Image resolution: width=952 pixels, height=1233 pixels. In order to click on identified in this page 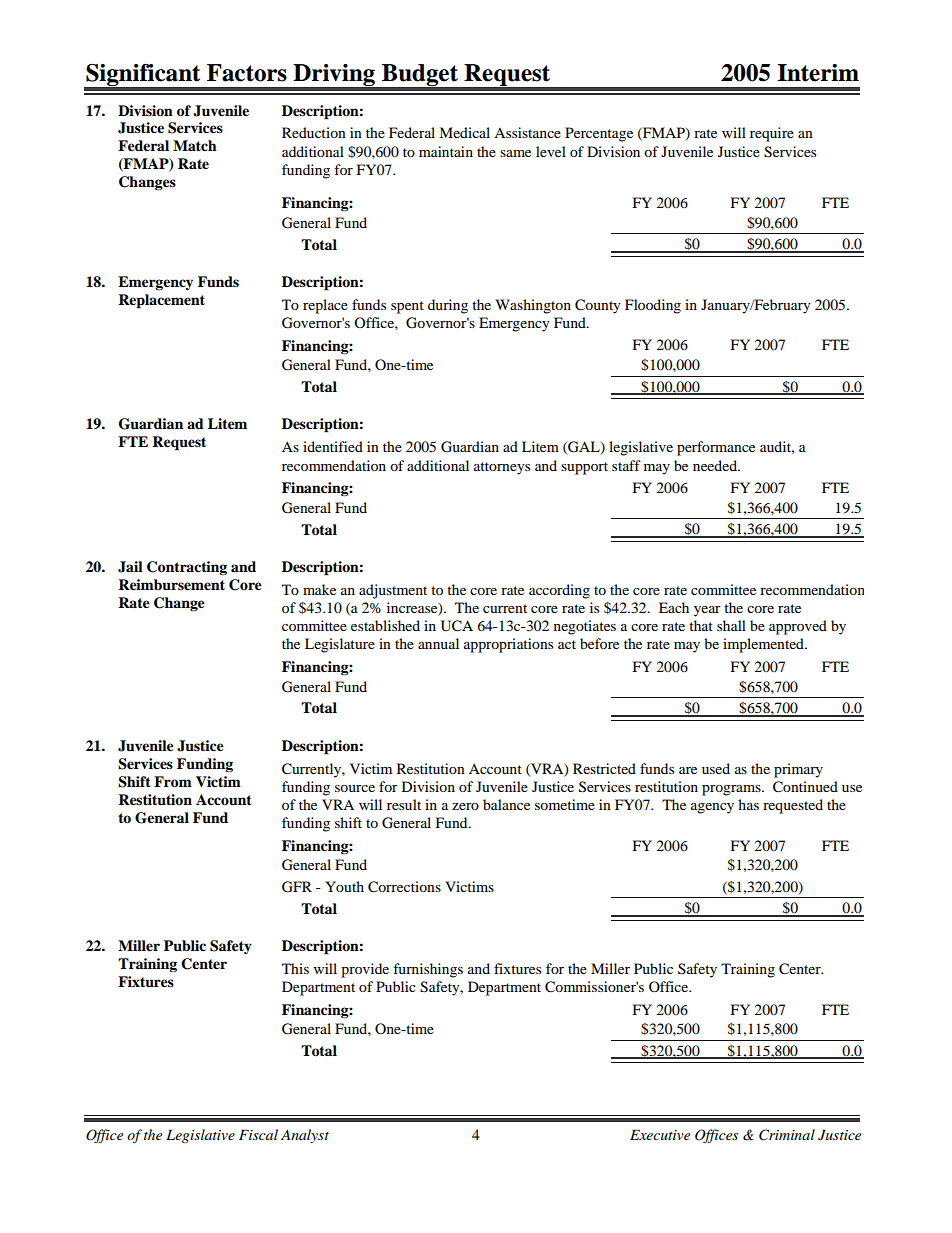, I will do `click(333, 446)`.
